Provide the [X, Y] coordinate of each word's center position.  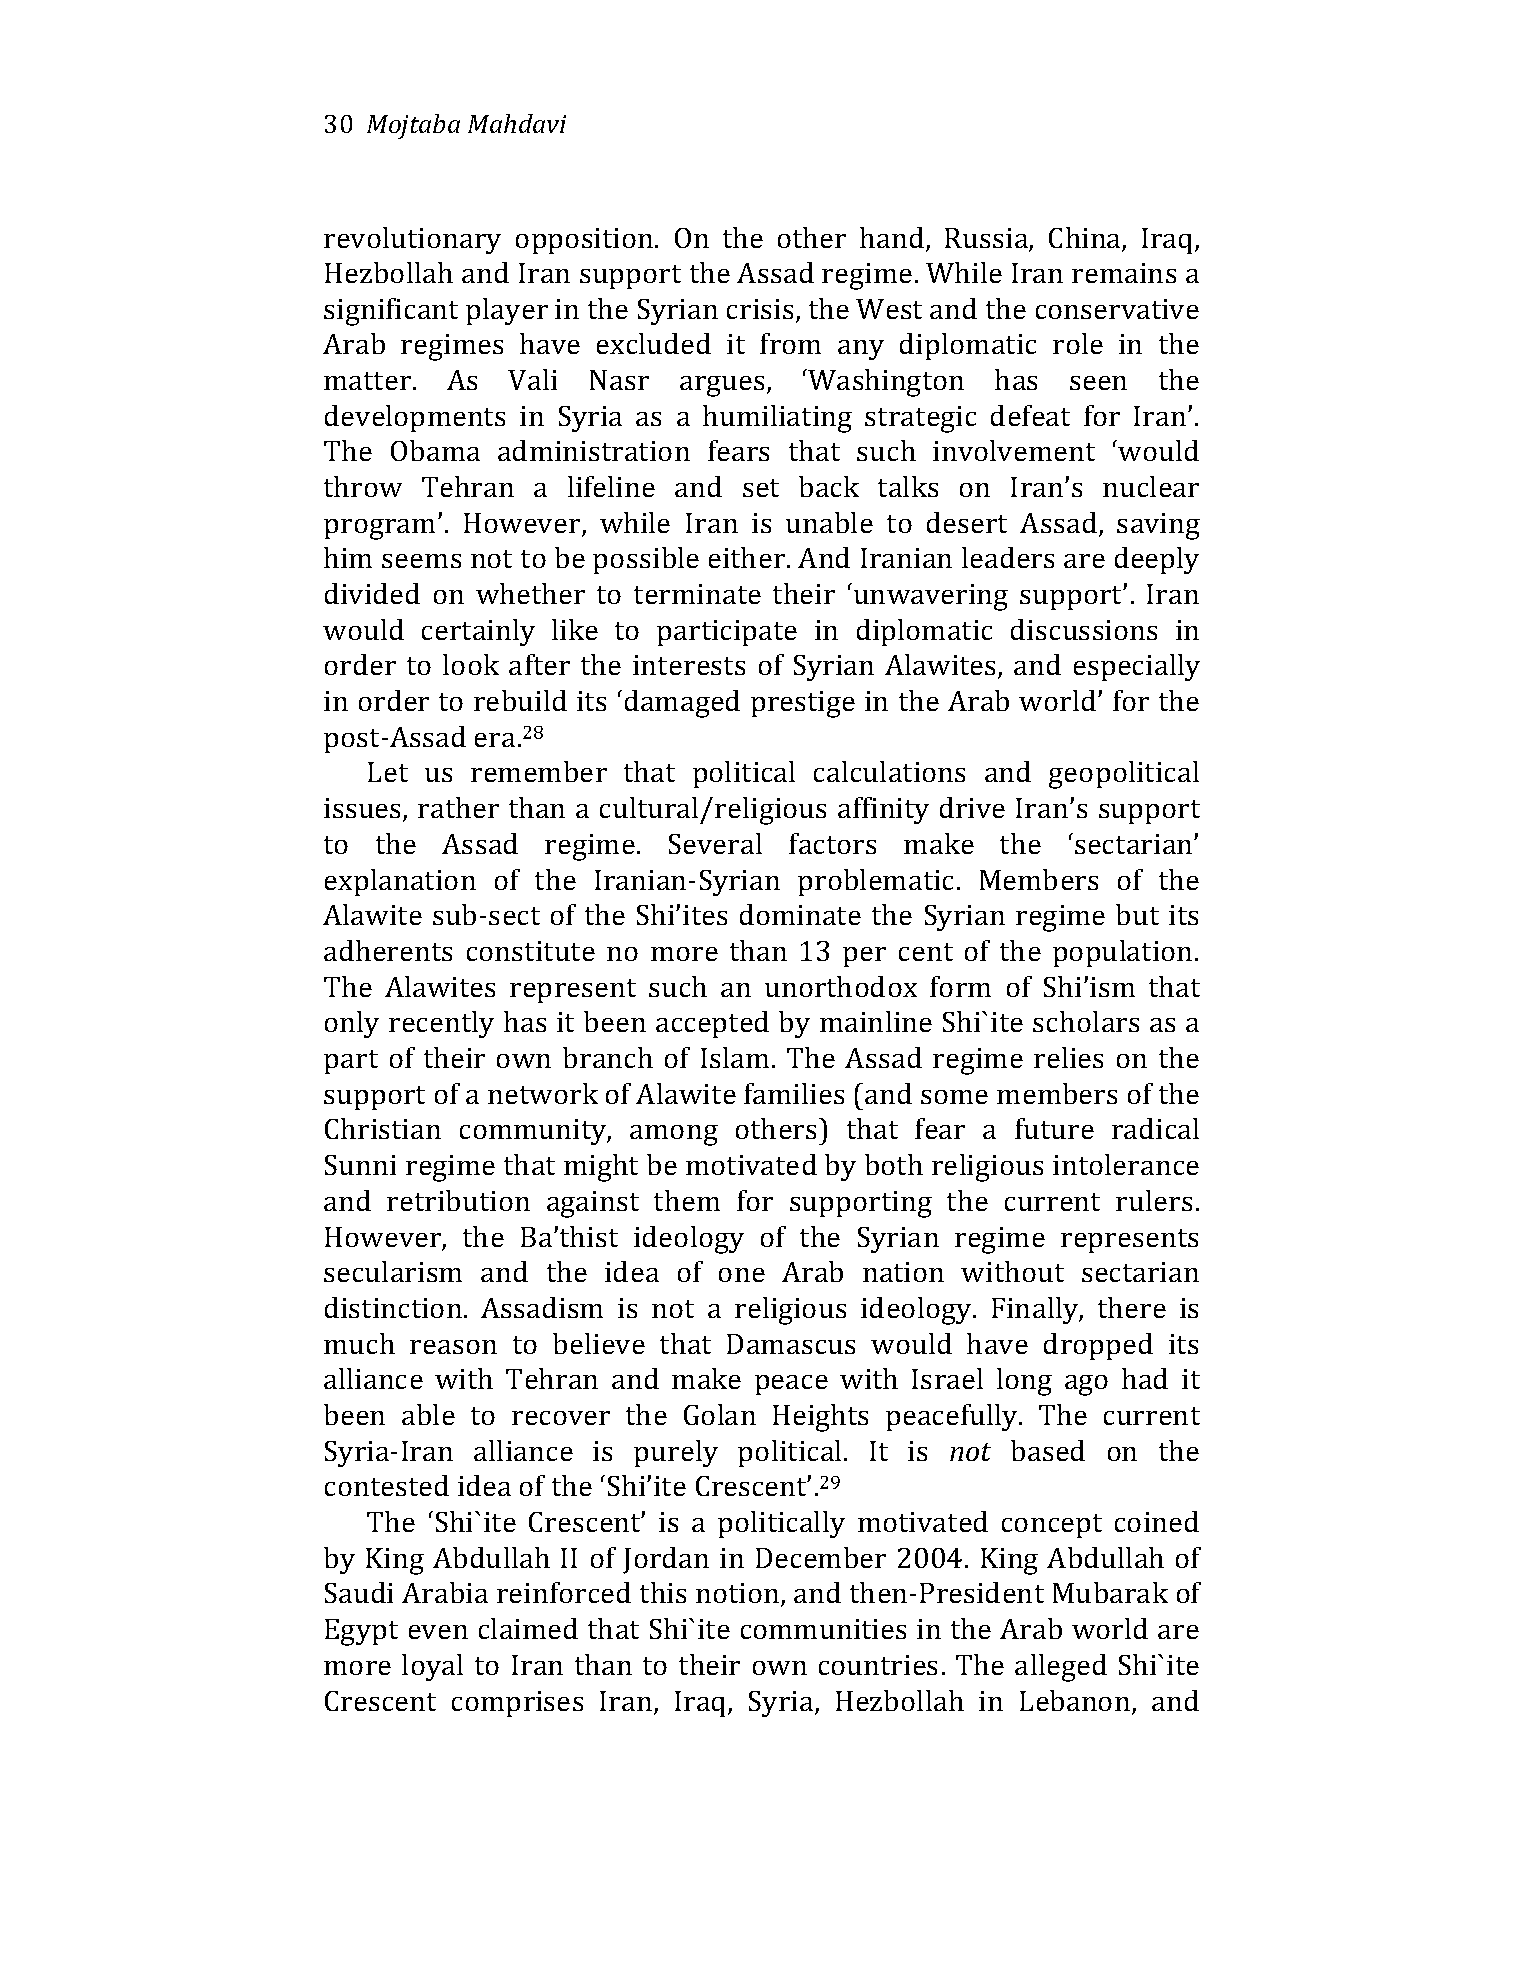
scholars [1086, 1021]
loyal [432, 1667]
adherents [388, 950]
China [1086, 239]
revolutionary [412, 240]
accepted [712, 1024]
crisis [760, 309]
